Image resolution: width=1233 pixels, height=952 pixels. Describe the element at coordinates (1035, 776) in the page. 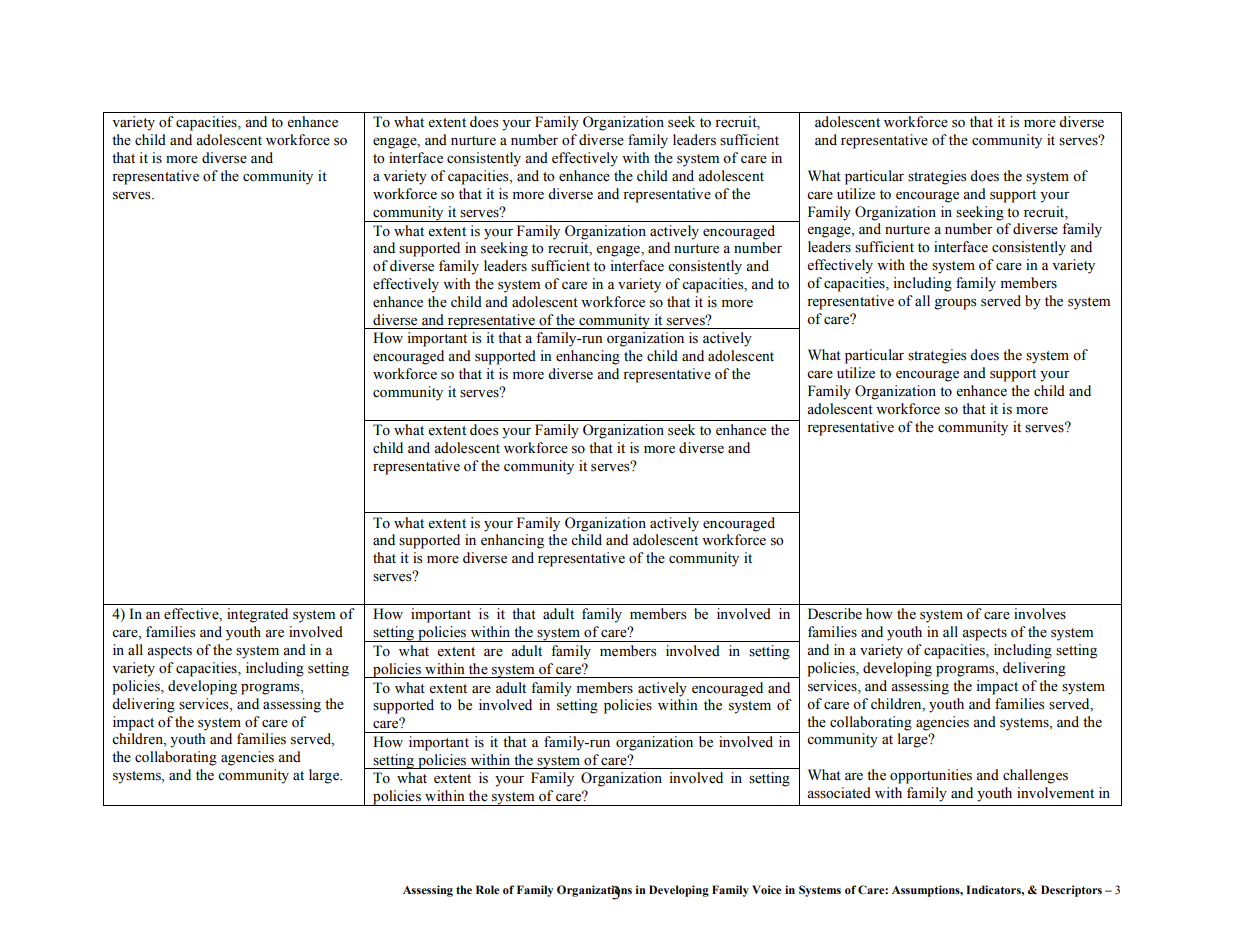

I see `challenges` at that location.
